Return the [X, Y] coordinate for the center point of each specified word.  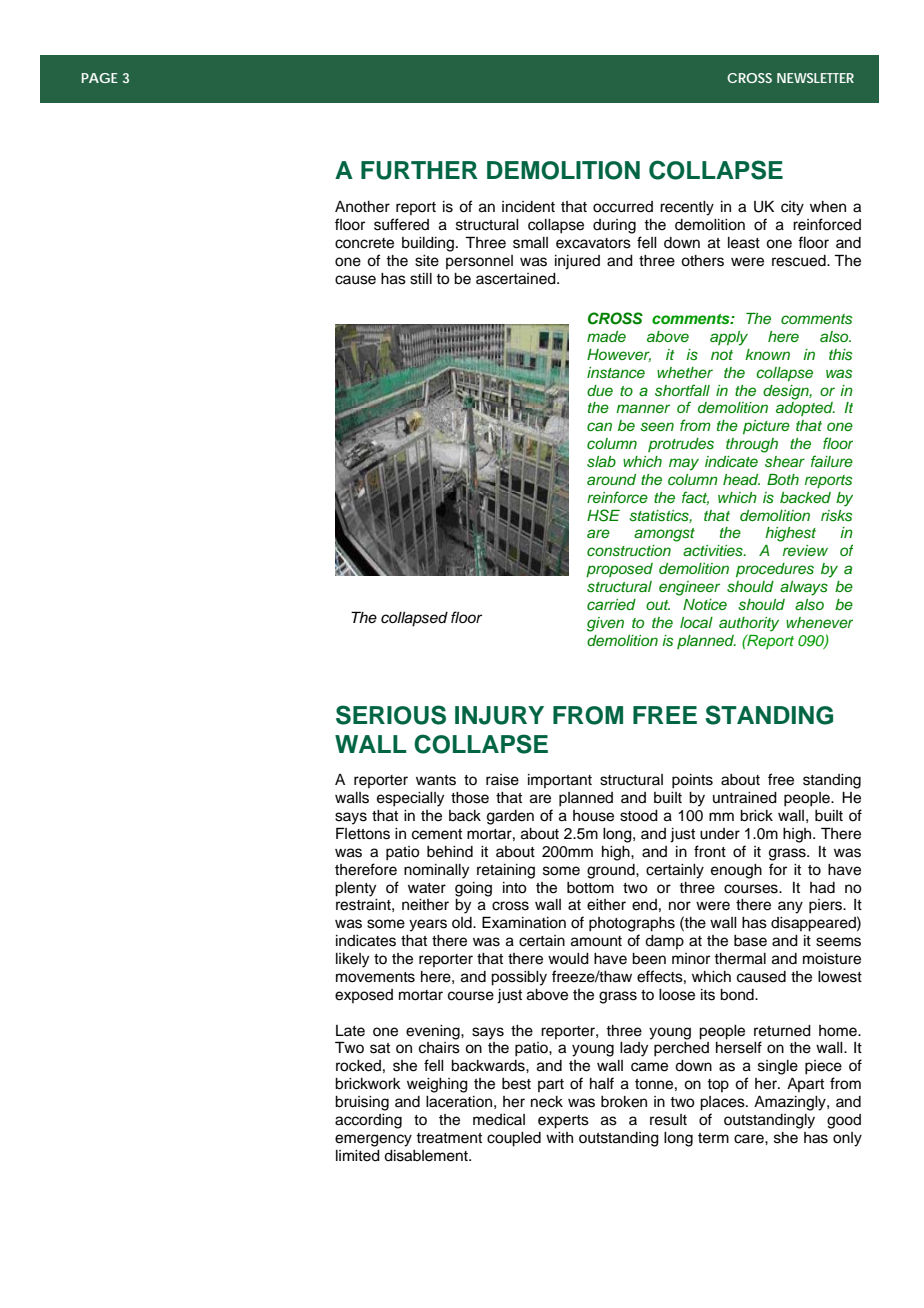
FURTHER [419, 170]
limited [358, 1156]
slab [601, 462]
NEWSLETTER [815, 78]
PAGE [100, 78]
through [752, 445]
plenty [355, 889]
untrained [745, 798]
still [421, 279]
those [470, 798]
